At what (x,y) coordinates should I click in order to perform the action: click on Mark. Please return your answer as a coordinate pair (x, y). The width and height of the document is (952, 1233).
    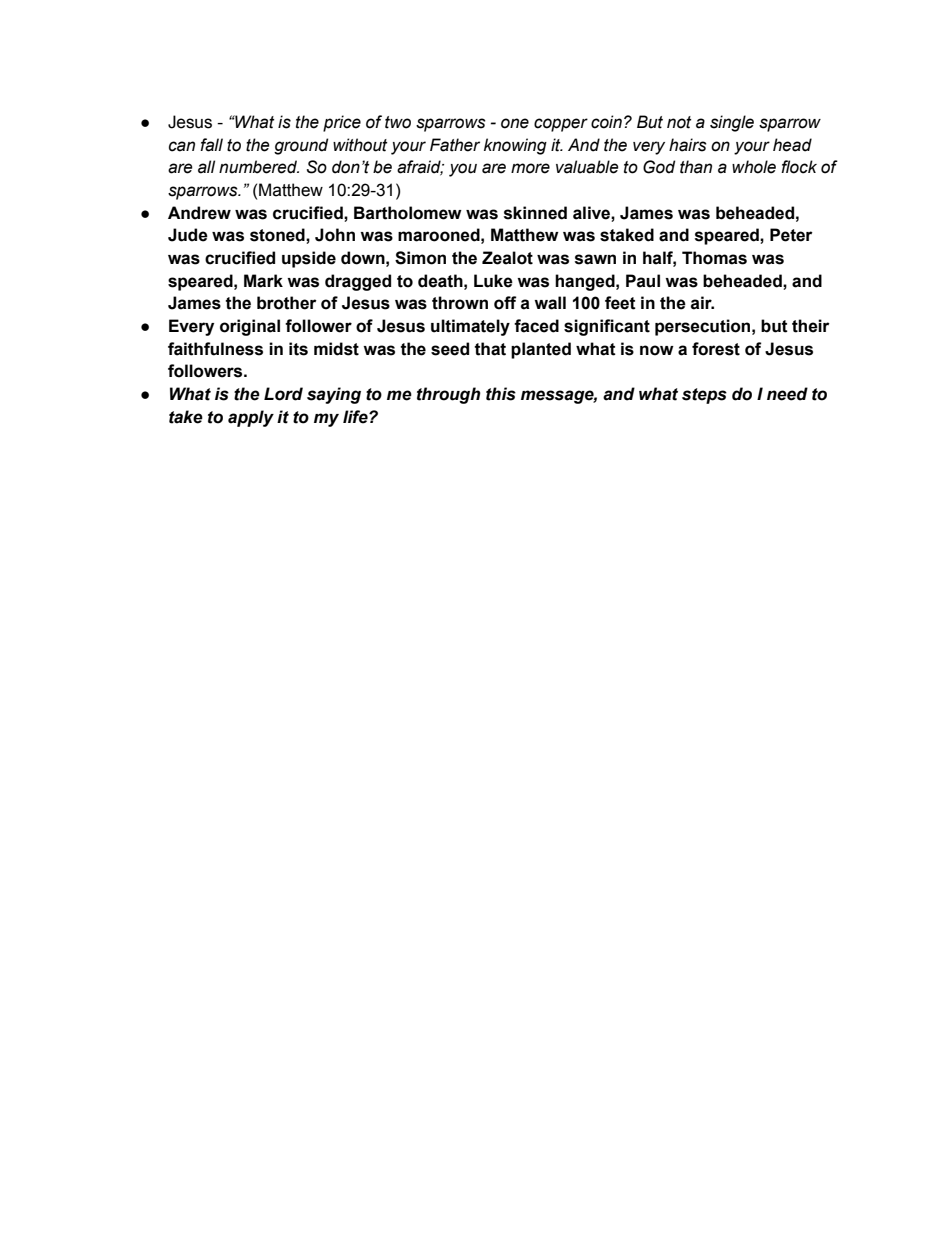
    Looking at the image, I should click on (263, 281).
